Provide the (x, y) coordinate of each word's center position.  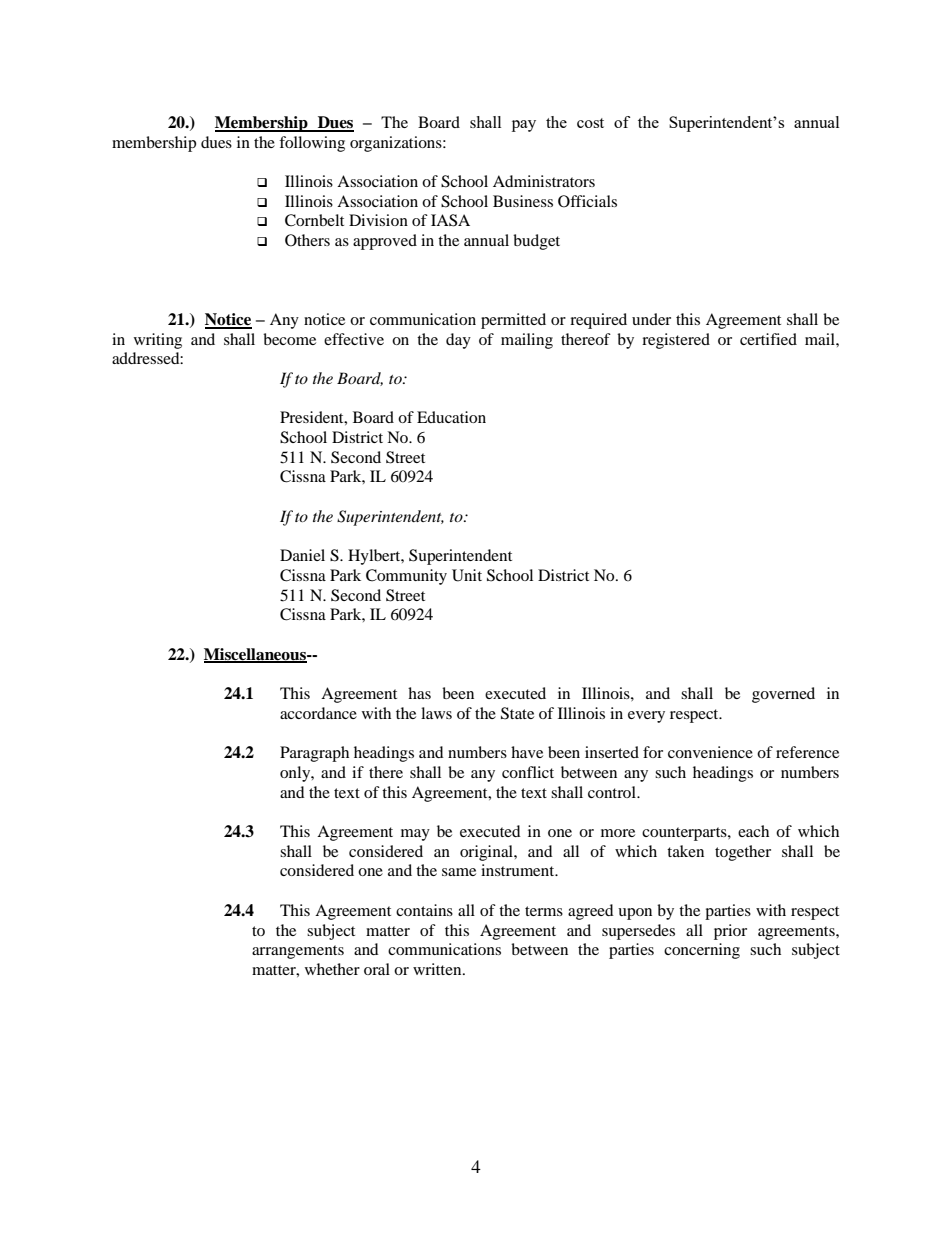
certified (768, 339)
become (289, 339)
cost (590, 123)
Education (451, 417)
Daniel (302, 555)
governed (783, 695)
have (527, 752)
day (458, 341)
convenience (710, 752)
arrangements (298, 952)
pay (524, 126)
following (312, 144)
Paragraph (314, 754)
